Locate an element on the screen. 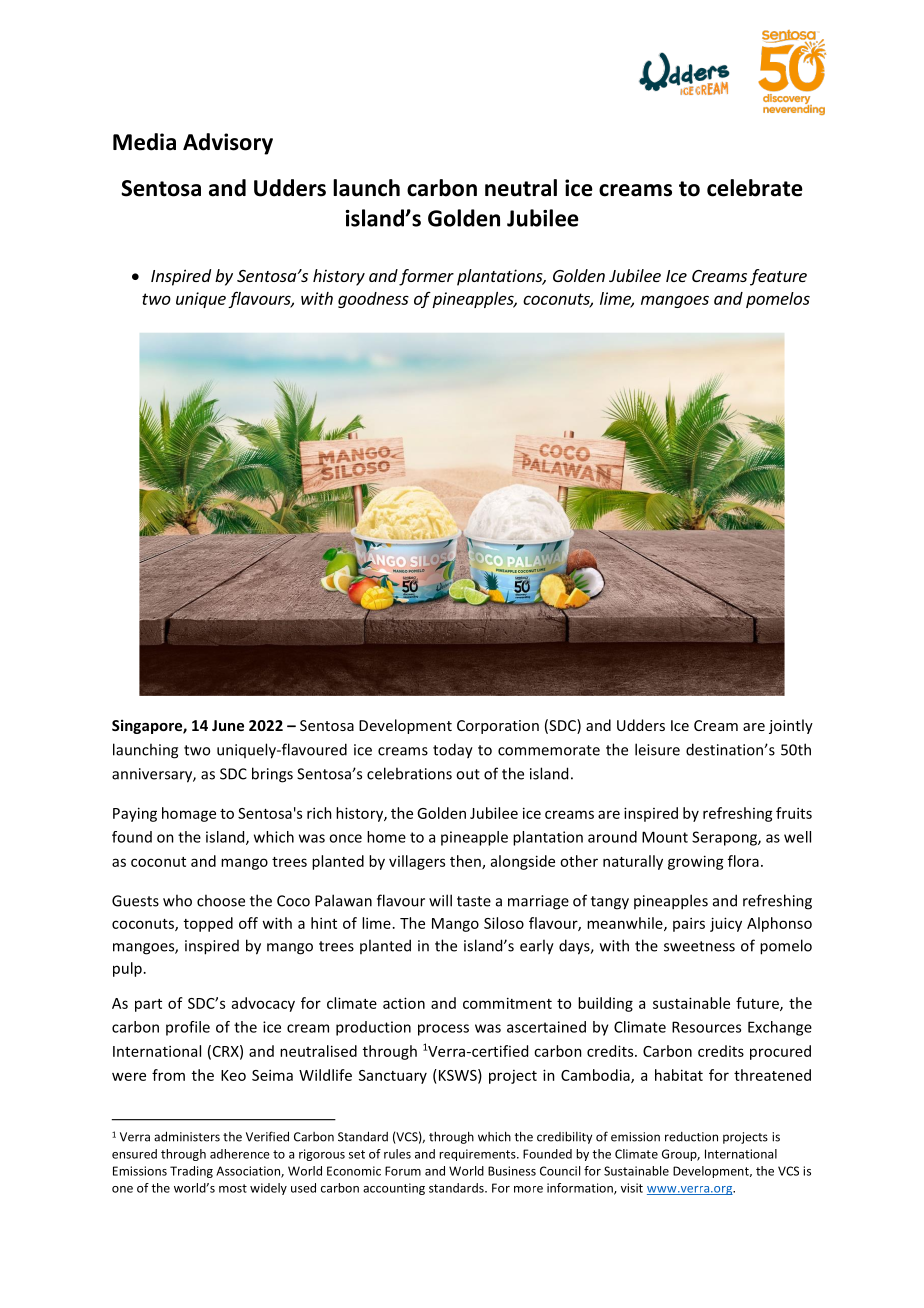  Advisory is located at coordinates (228, 144).
